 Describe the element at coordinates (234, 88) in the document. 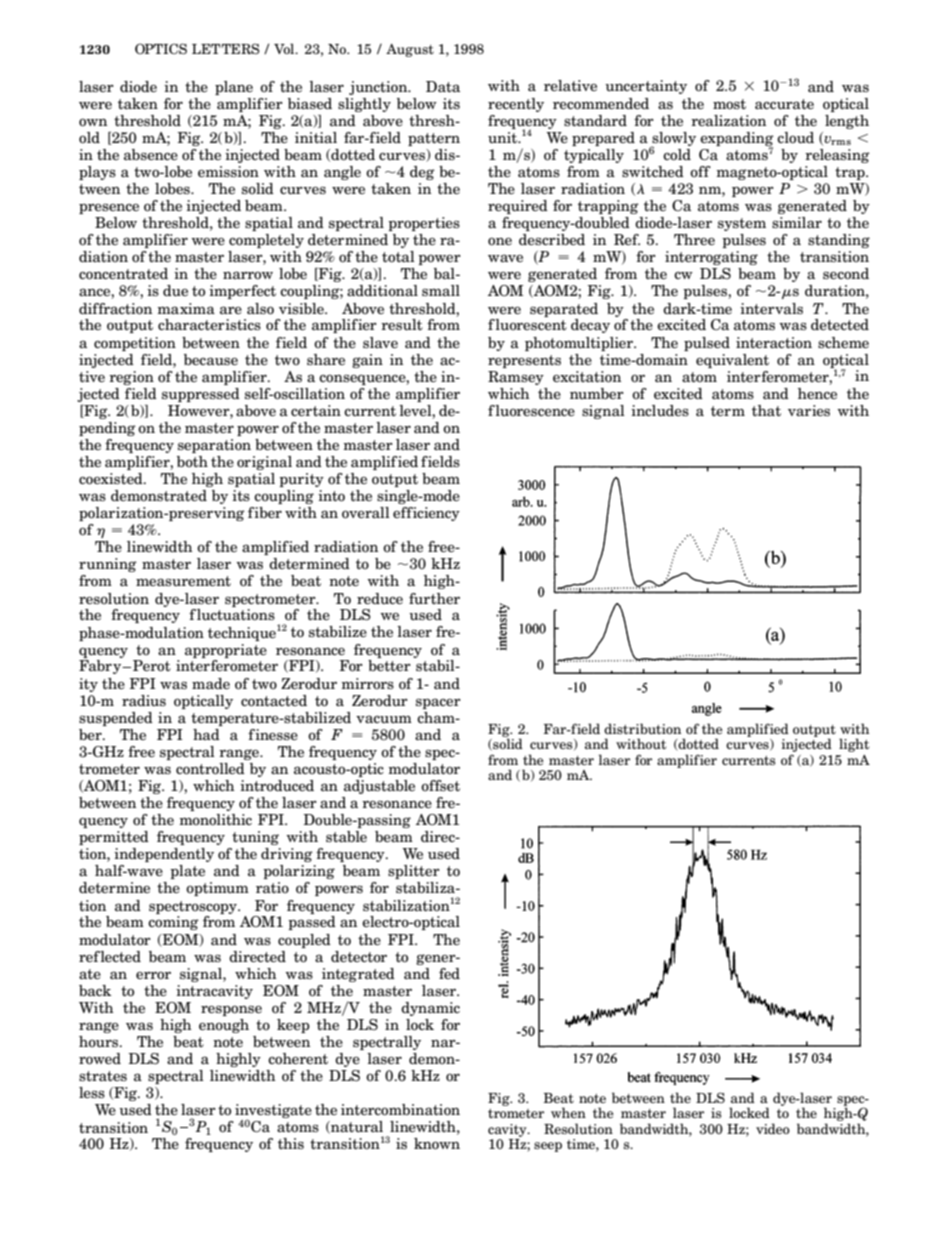

I see `plane` at that location.
